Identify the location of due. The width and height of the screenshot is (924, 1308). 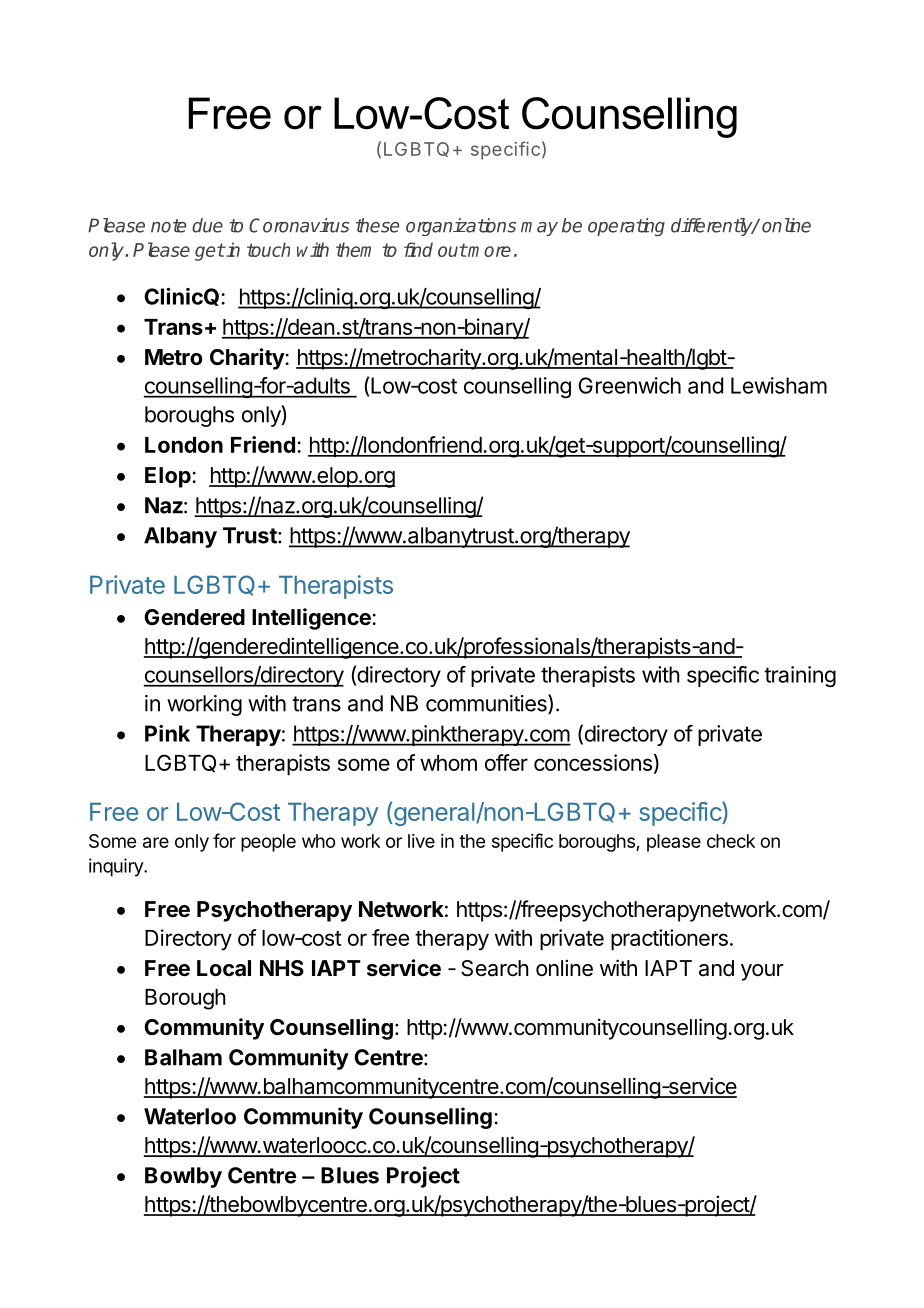
(207, 225).
